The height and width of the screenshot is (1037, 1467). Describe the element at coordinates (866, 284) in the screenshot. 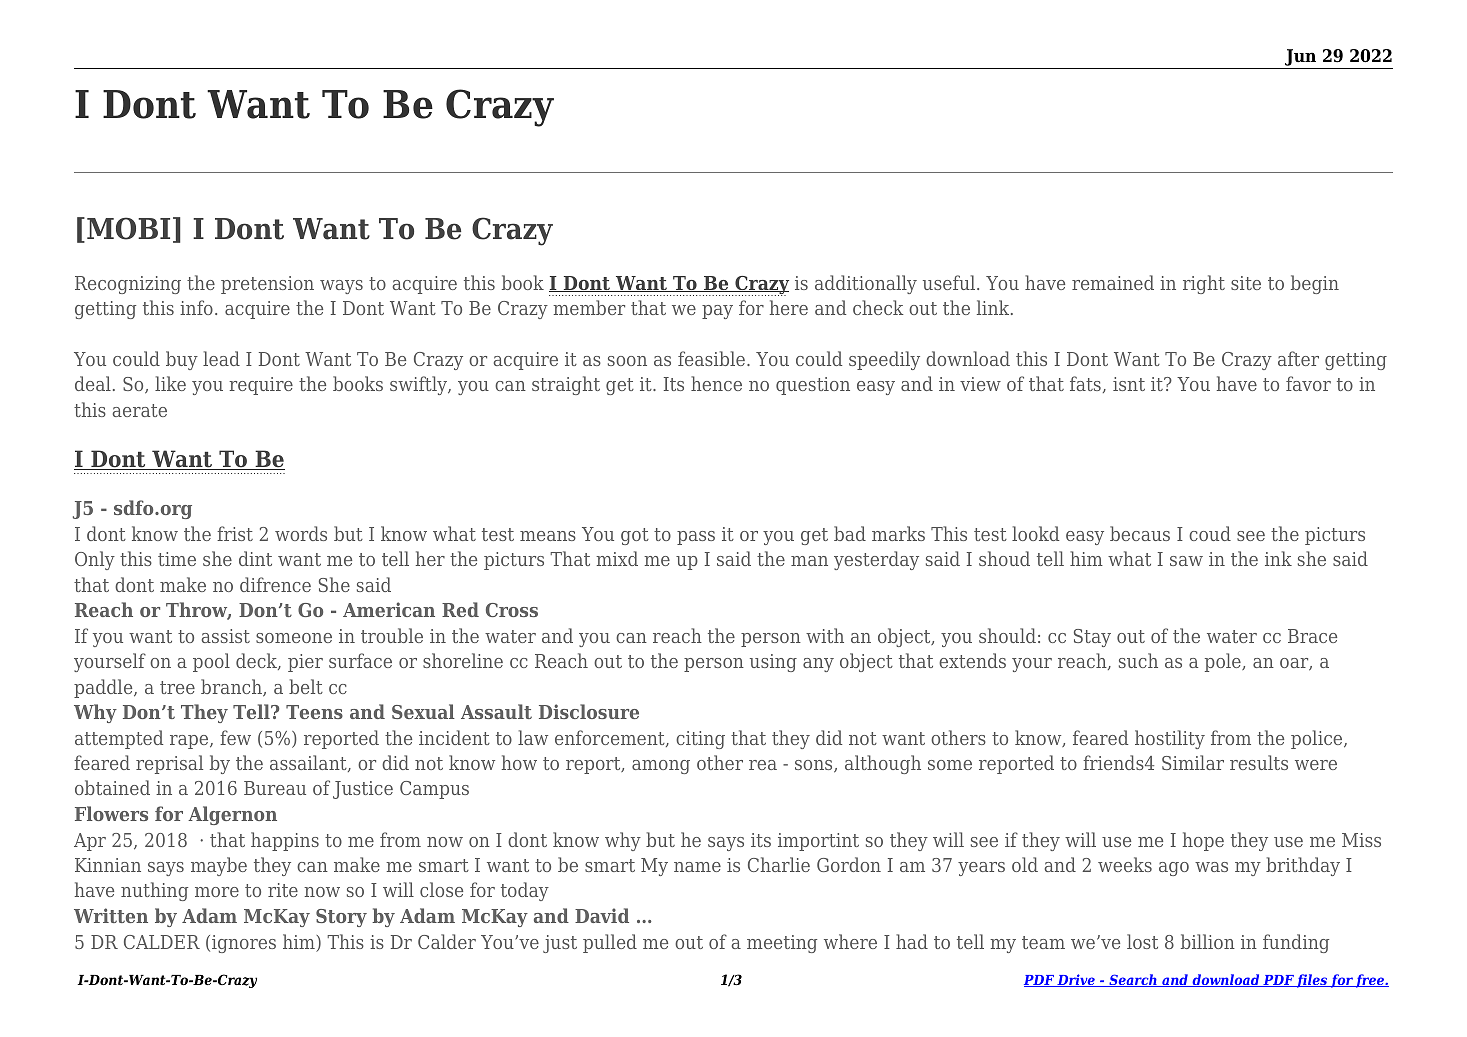

I see `additionally` at that location.
